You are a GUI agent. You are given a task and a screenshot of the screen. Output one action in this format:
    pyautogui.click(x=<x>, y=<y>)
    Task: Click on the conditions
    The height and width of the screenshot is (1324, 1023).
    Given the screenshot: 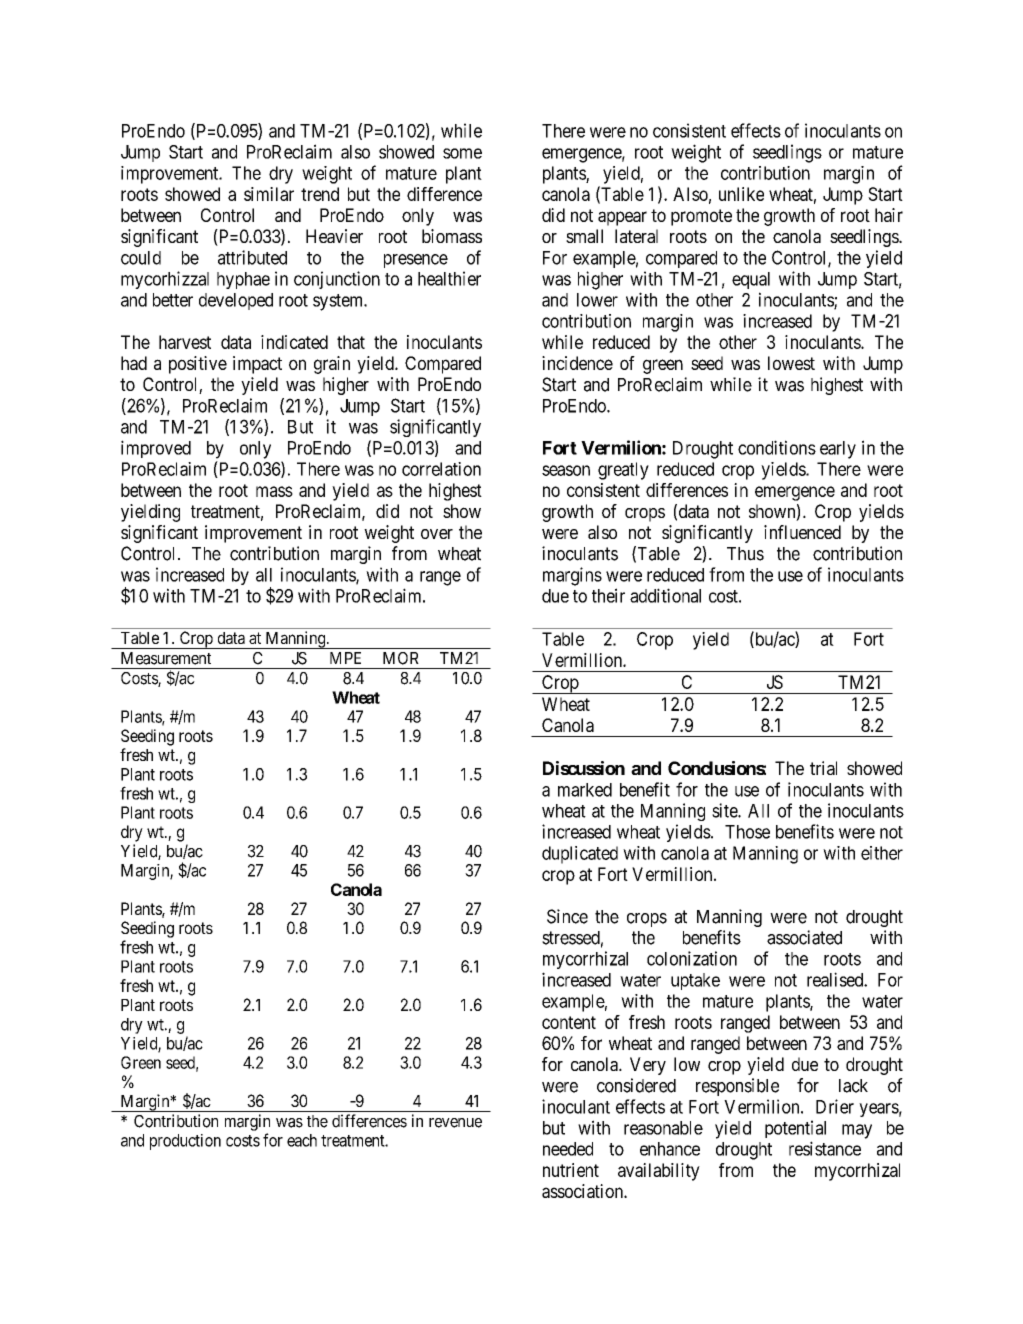 What is the action you would take?
    pyautogui.click(x=777, y=447)
